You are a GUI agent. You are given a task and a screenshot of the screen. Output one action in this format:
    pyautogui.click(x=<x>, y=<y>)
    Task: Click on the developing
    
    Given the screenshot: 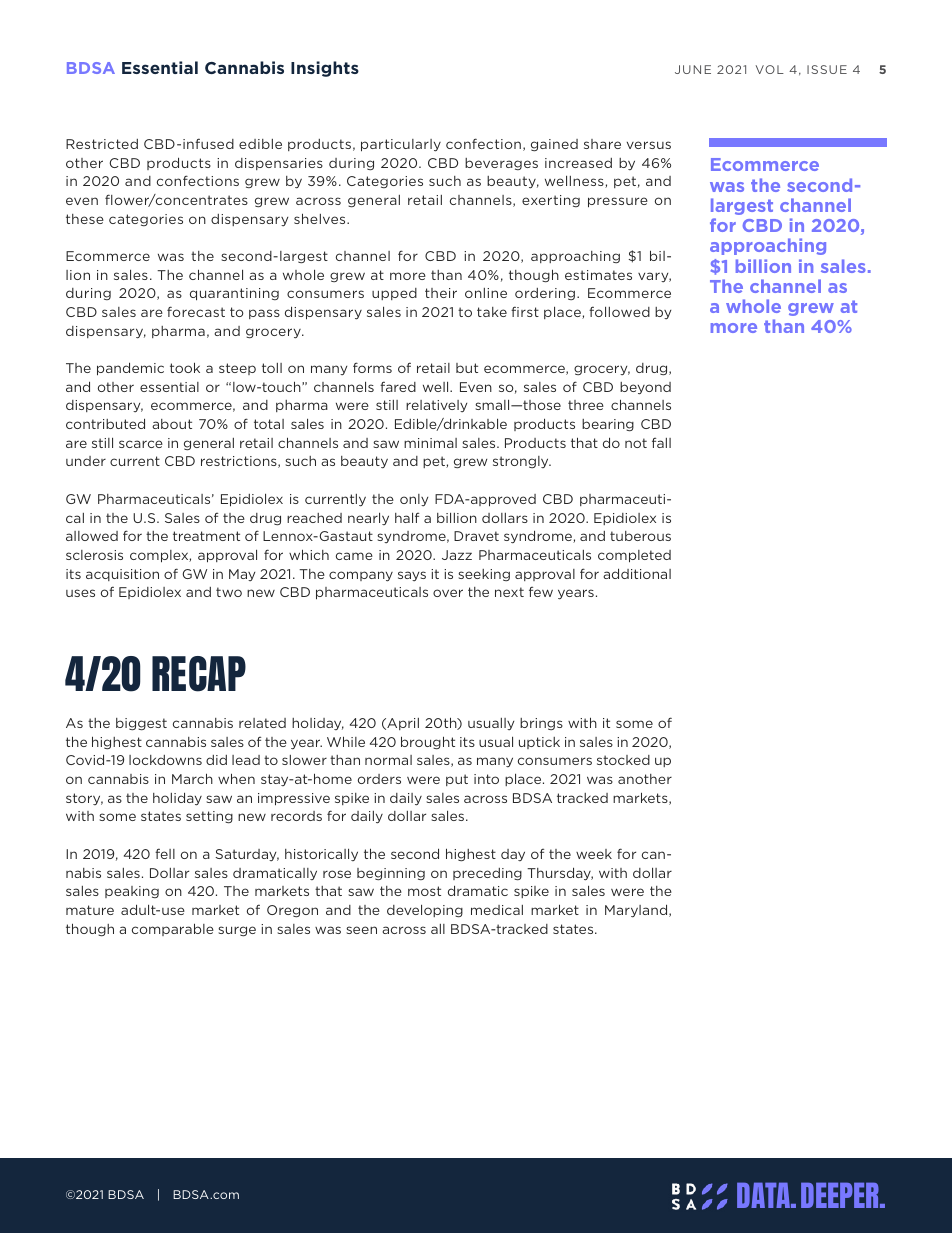 What is the action you would take?
    pyautogui.click(x=425, y=911)
